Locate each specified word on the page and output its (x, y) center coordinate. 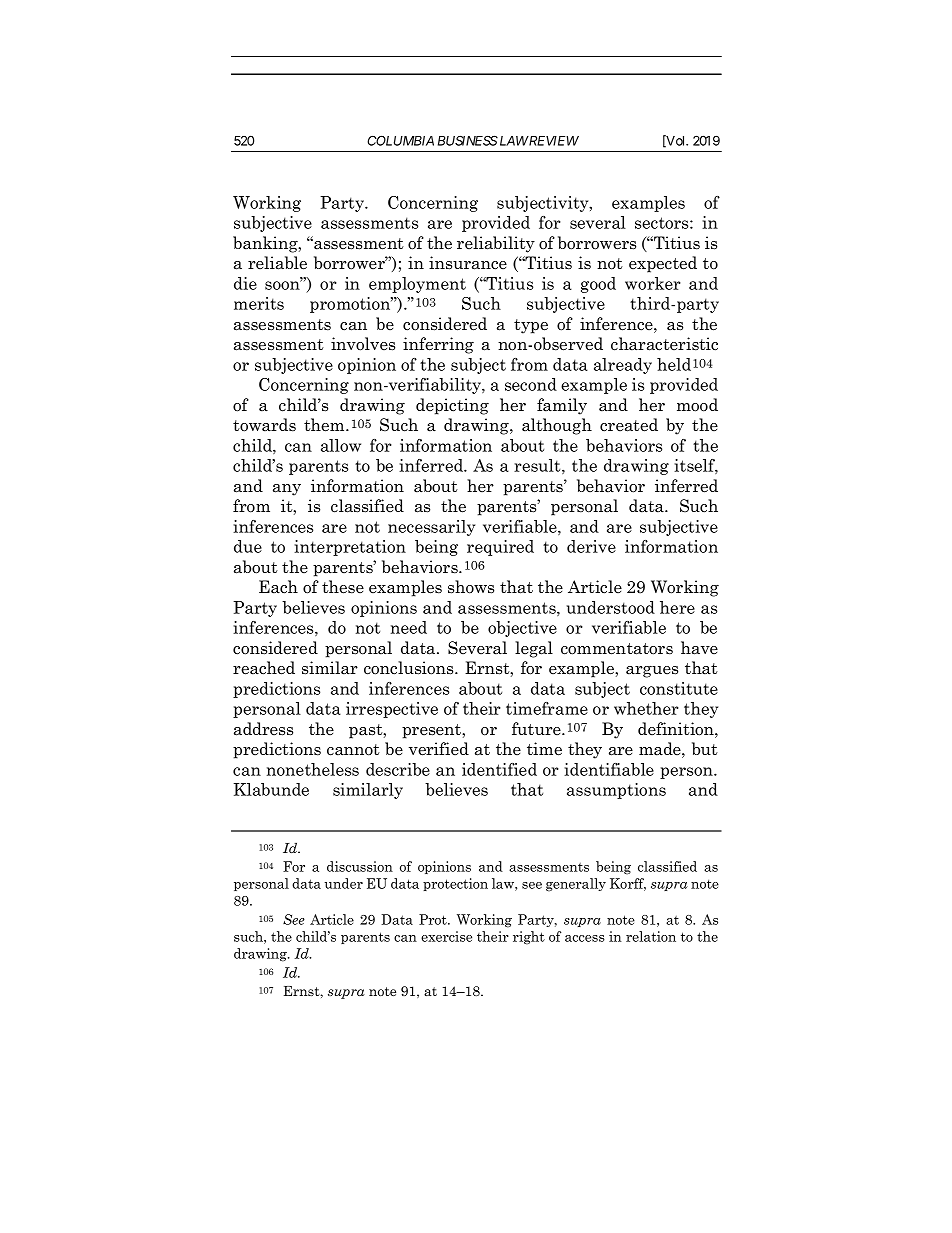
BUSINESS (468, 140)
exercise (446, 936)
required (500, 548)
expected (663, 264)
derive (591, 546)
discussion (360, 866)
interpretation (350, 548)
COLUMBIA (400, 140)
